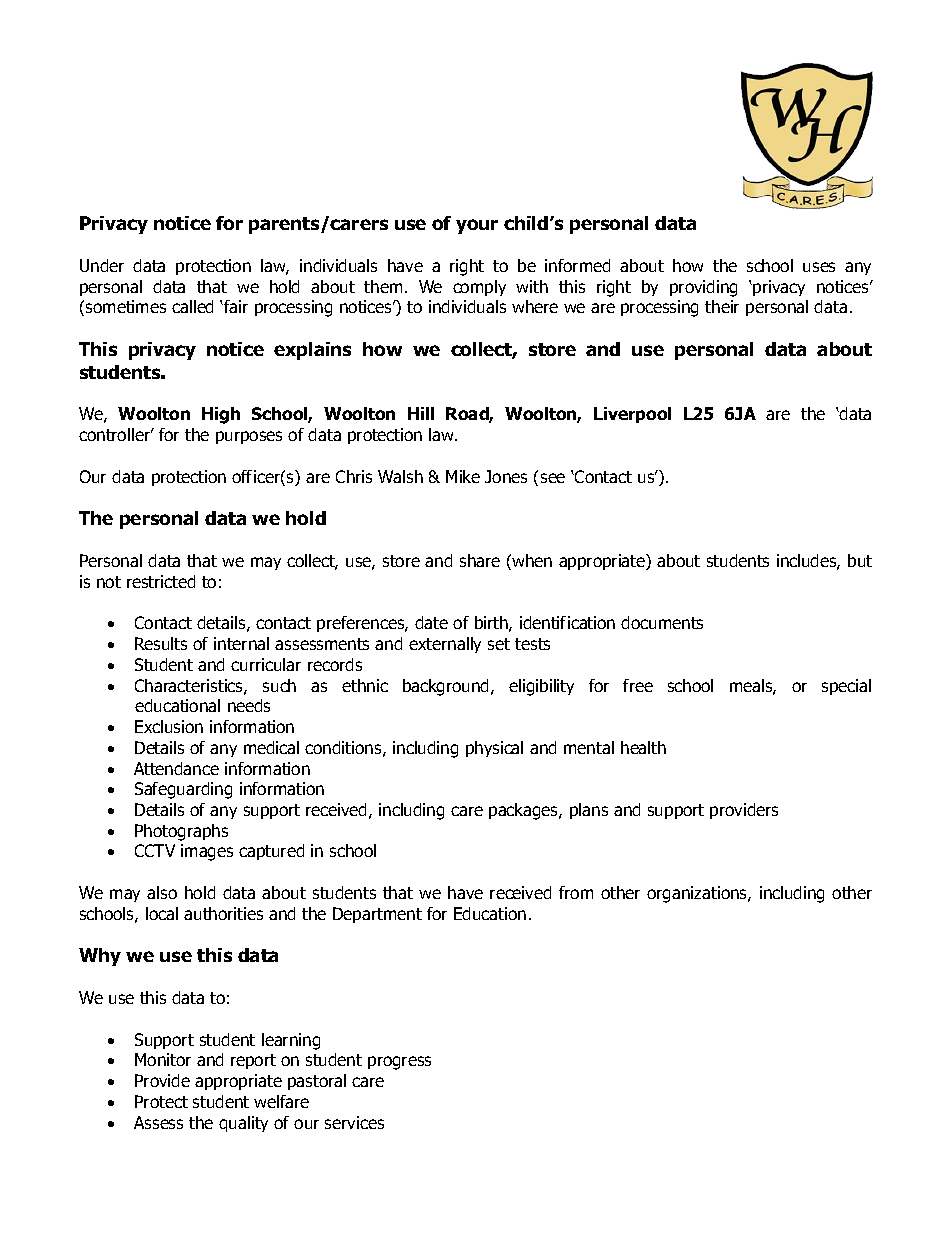  What do you see at coordinates (846, 687) in the screenshot?
I see `special` at bounding box center [846, 687].
